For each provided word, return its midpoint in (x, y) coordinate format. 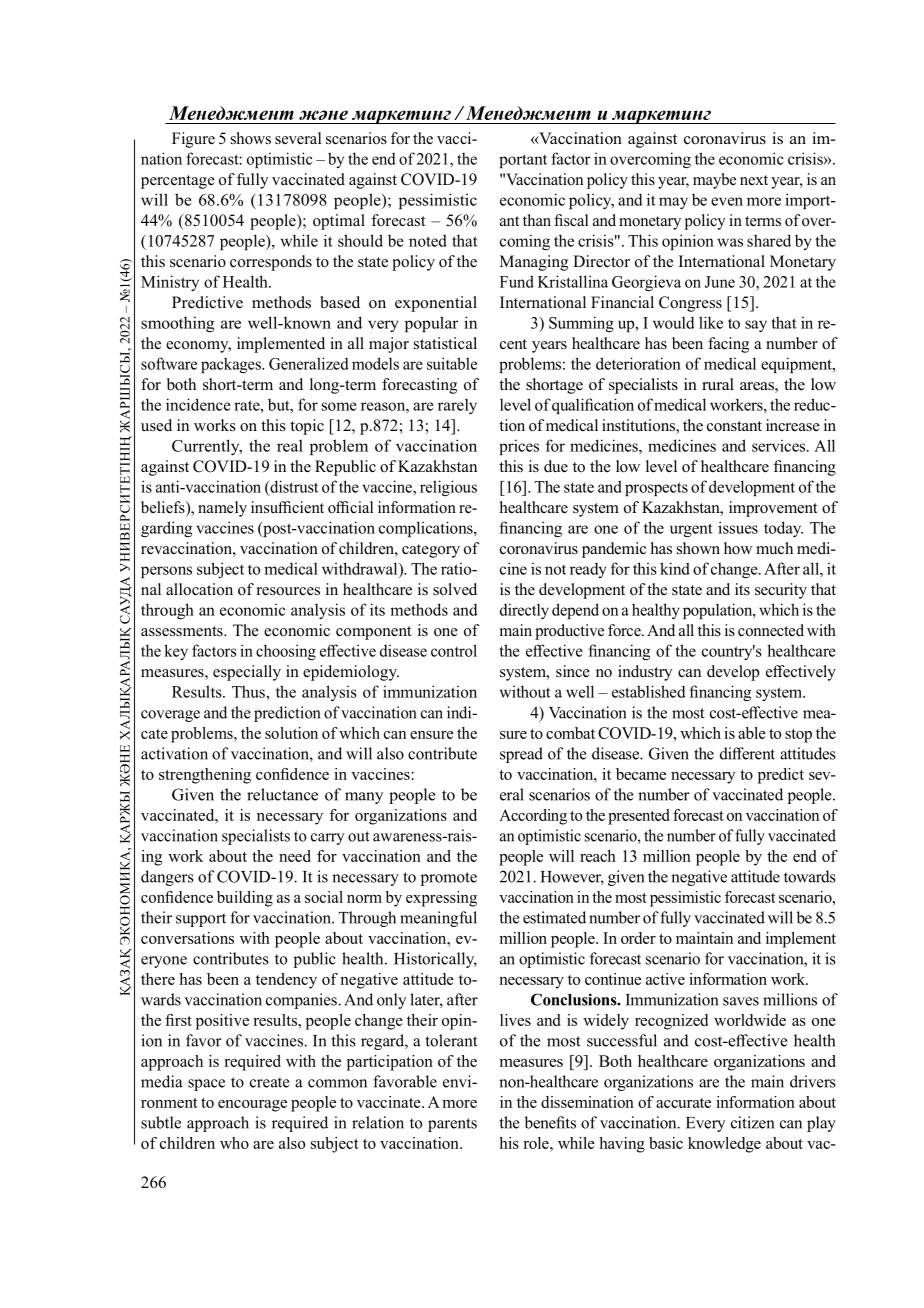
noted (428, 240)
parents (452, 1125)
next (754, 180)
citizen (752, 1122)
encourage (252, 1106)
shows (251, 138)
